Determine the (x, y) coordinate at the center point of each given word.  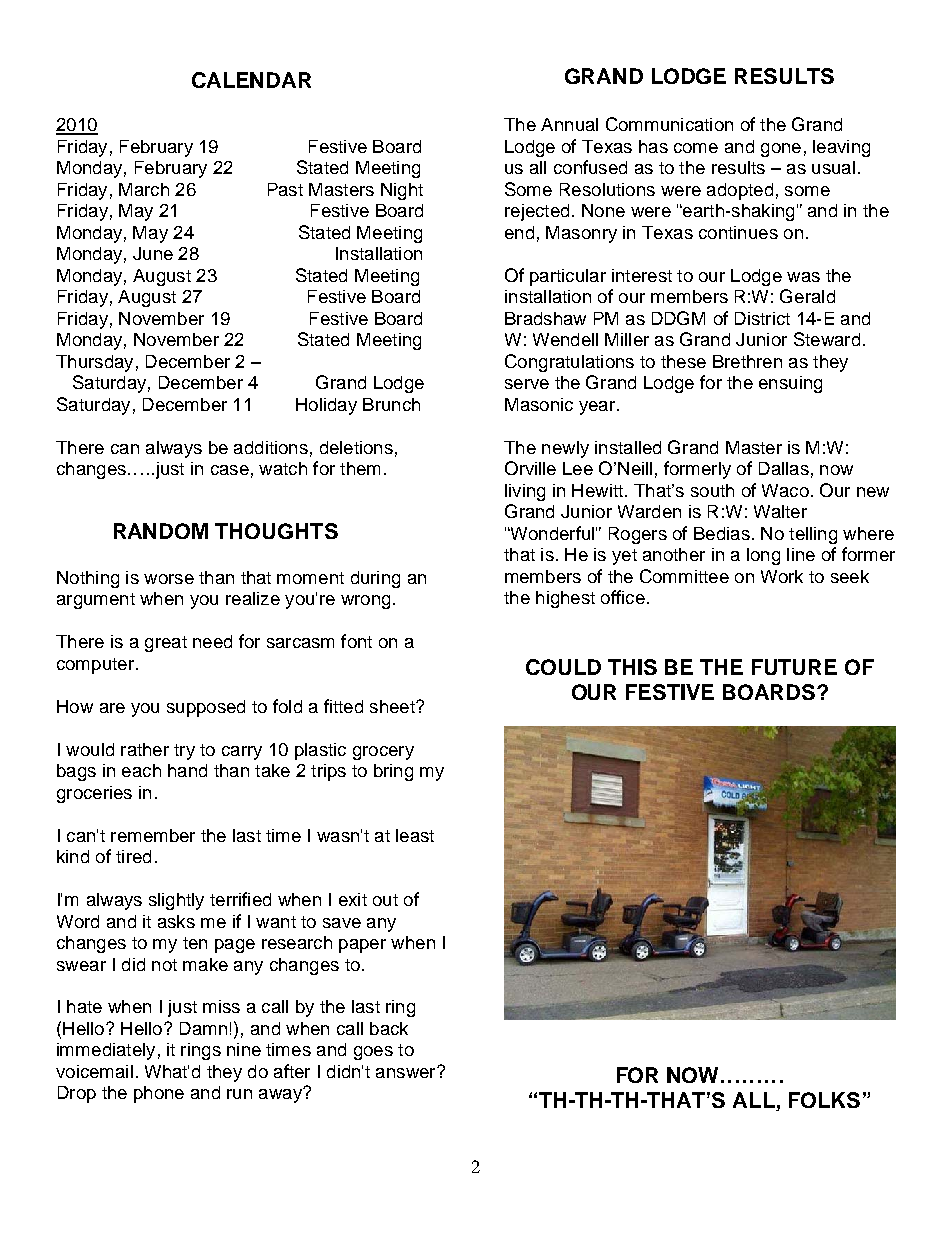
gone (781, 150)
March (144, 189)
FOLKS (824, 1100)
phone (159, 1094)
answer (407, 1072)
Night (402, 191)
